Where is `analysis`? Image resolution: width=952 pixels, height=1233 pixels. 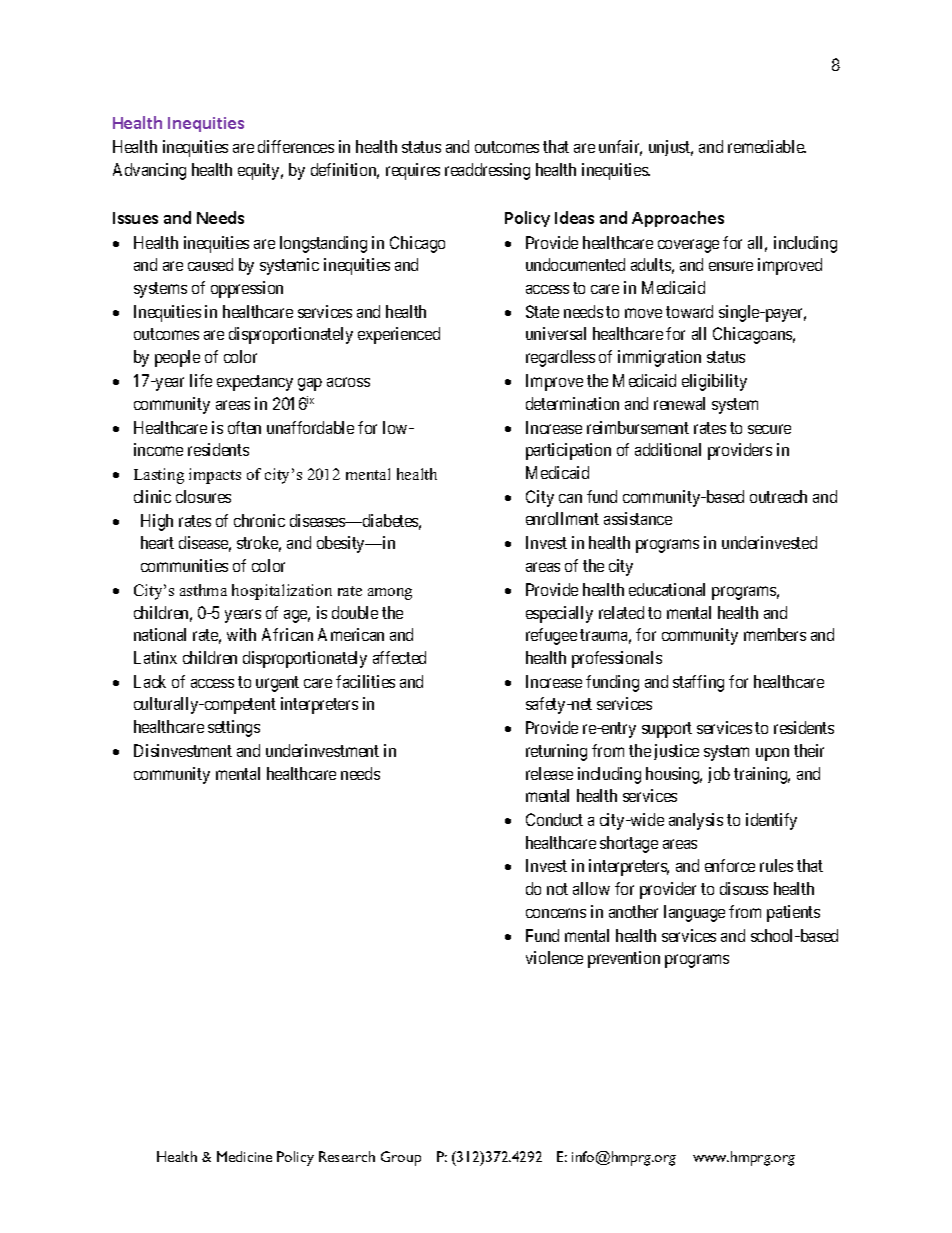
analysis is located at coordinates (696, 821).
